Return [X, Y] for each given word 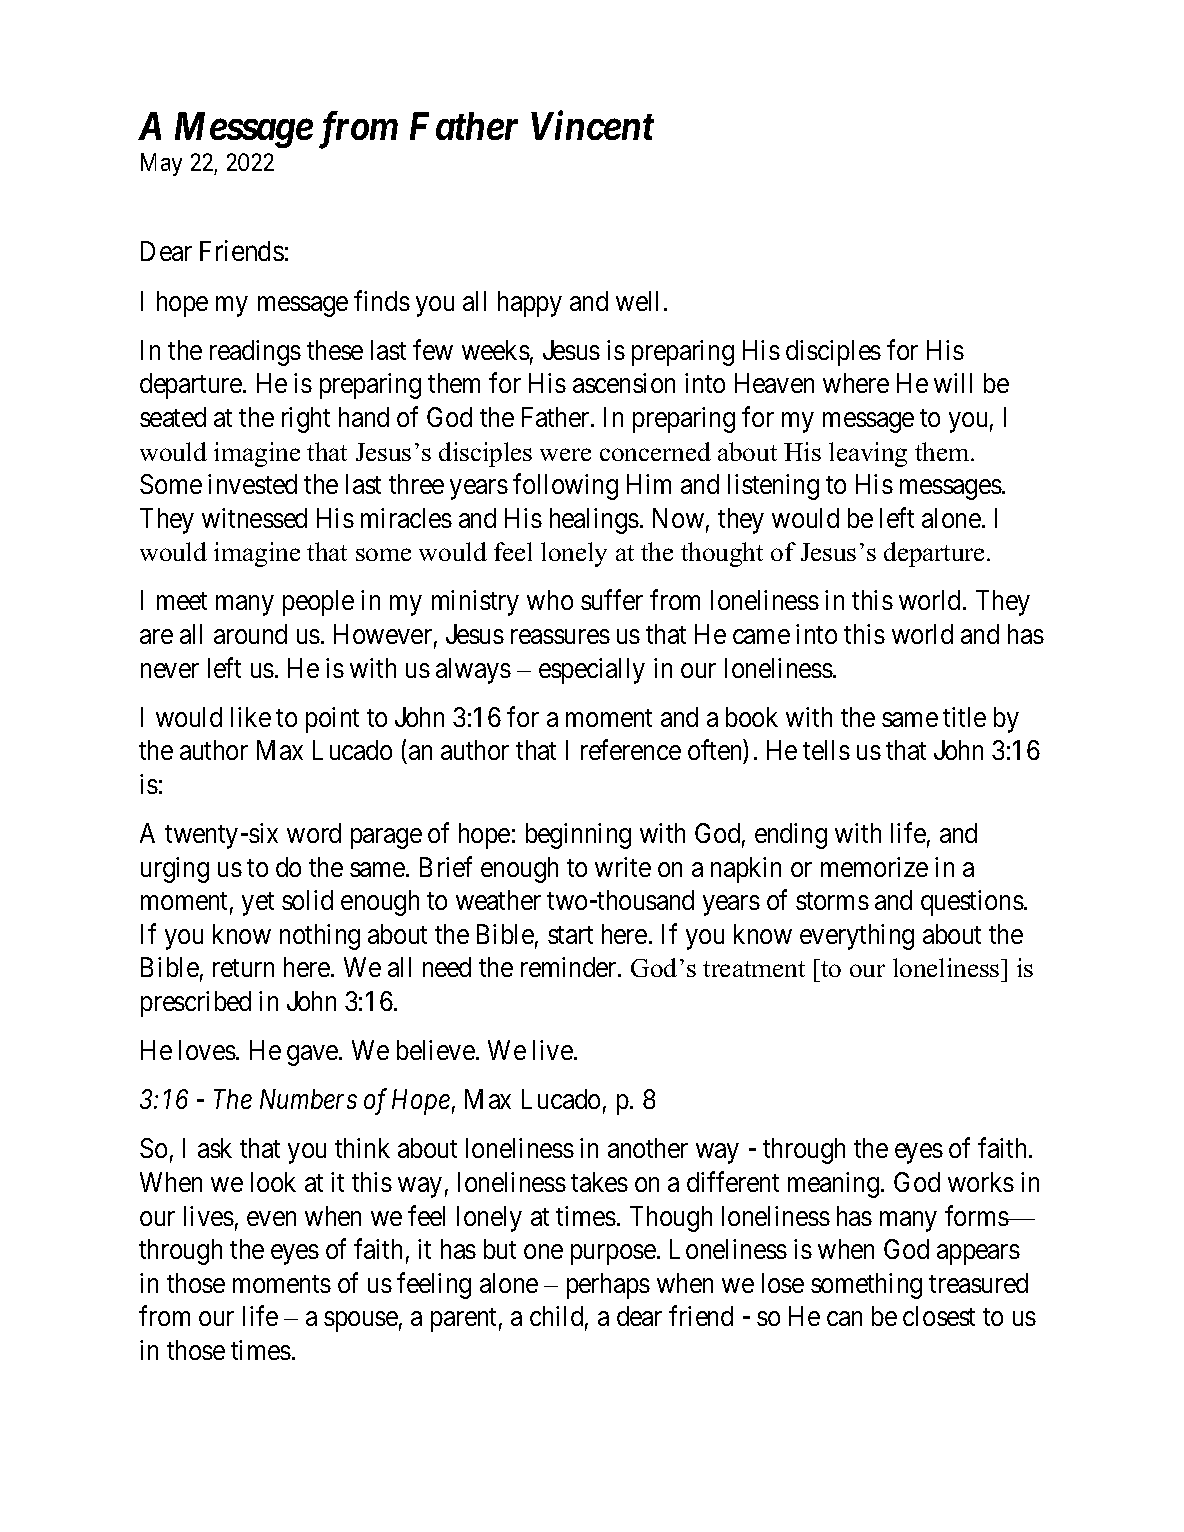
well [637, 301]
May [161, 164]
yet [258, 904]
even [271, 1218]
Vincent [592, 126]
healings [594, 521]
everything [857, 937]
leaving [868, 454]
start [570, 935]
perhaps [608, 1286]
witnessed [254, 518]
